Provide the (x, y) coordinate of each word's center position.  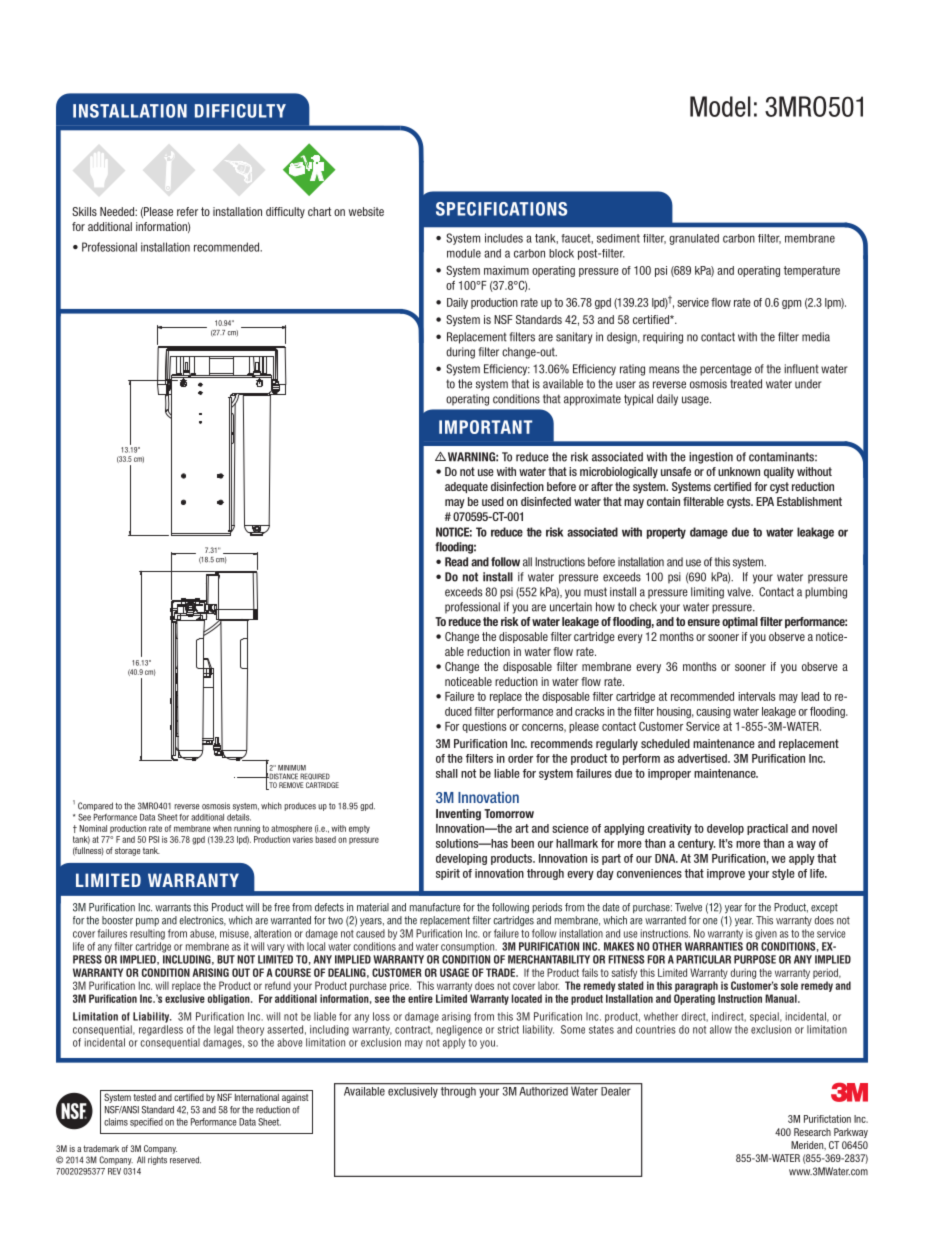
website (366, 211)
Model (720, 106)
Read (456, 562)
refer (187, 211)
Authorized (543, 1090)
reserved (185, 1160)
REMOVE (291, 785)
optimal (740, 622)
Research (812, 1132)
